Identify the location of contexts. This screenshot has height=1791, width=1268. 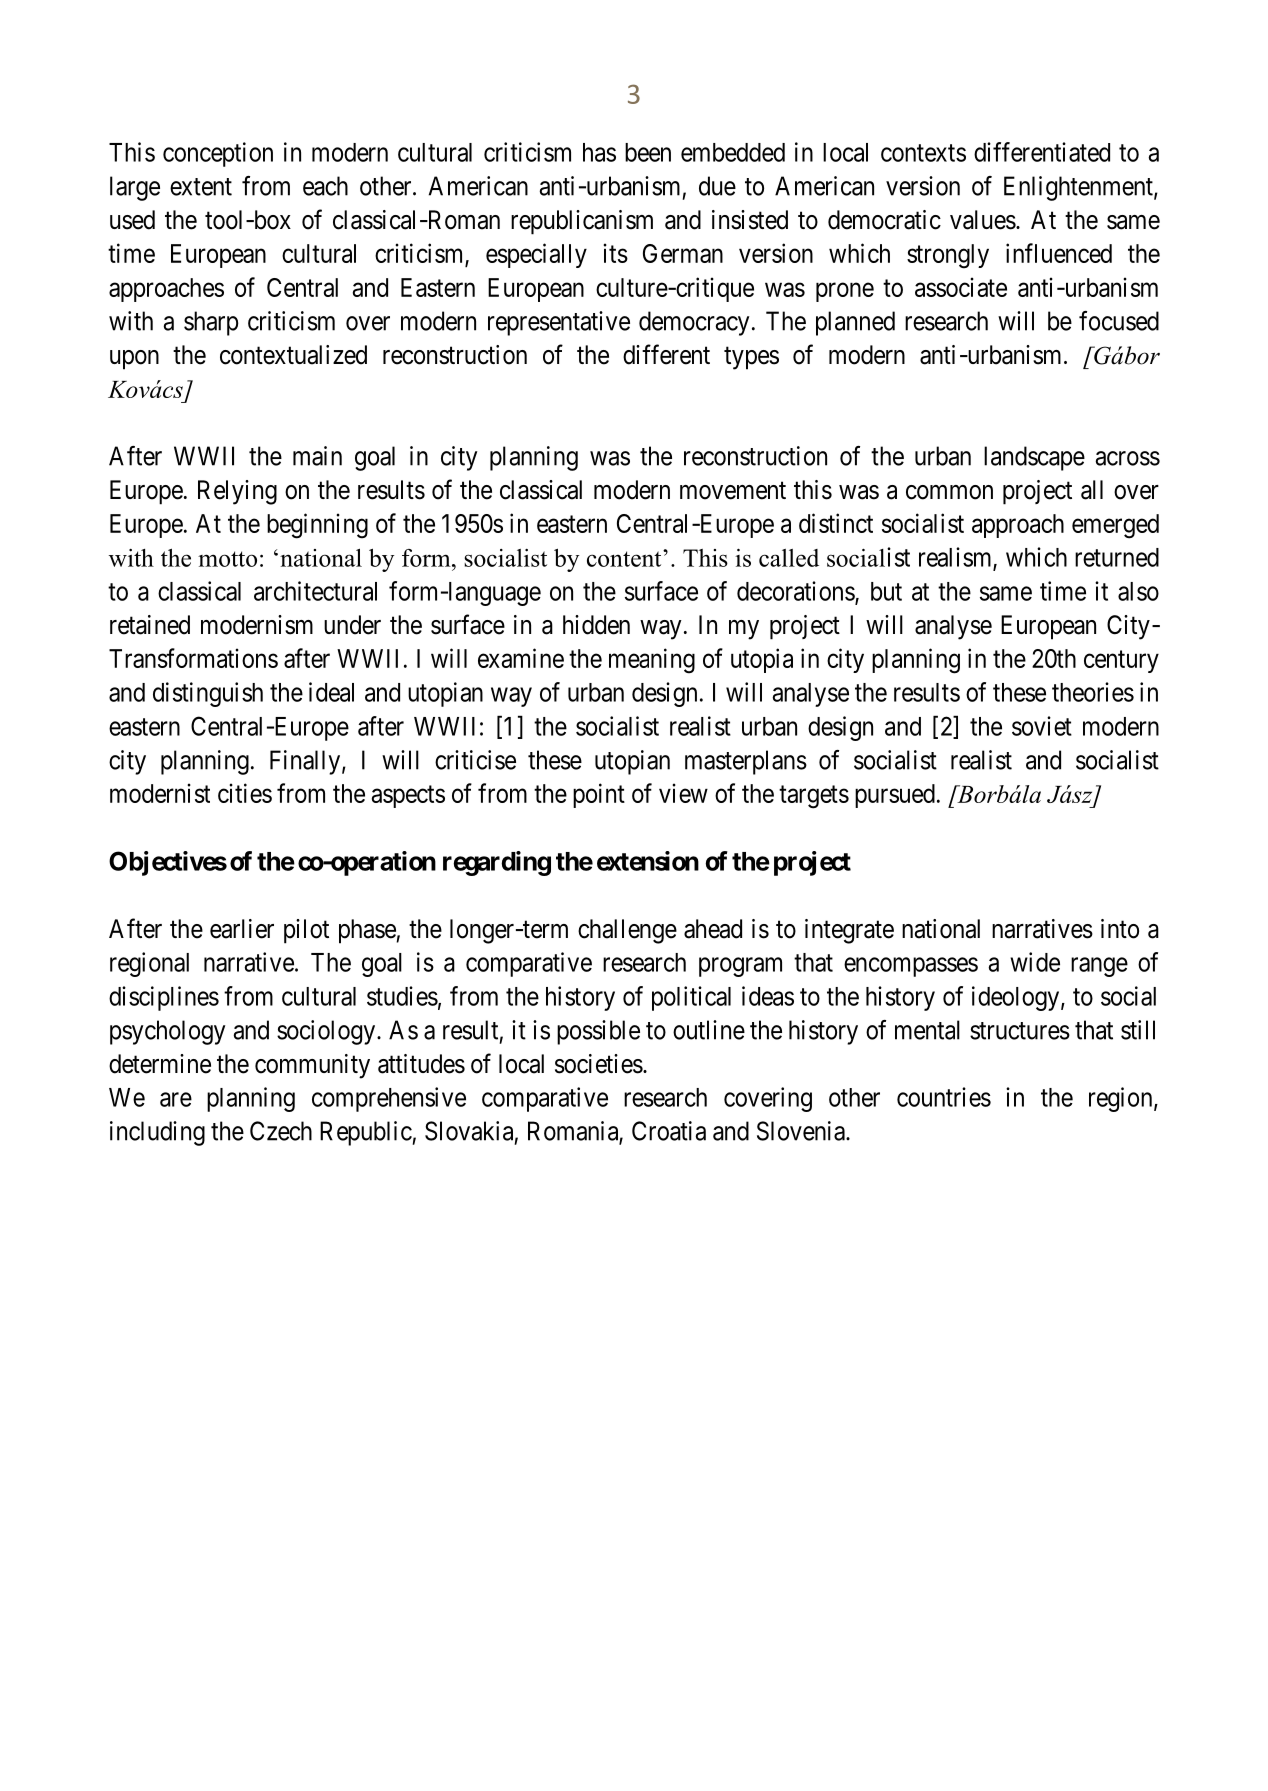
(923, 153).
